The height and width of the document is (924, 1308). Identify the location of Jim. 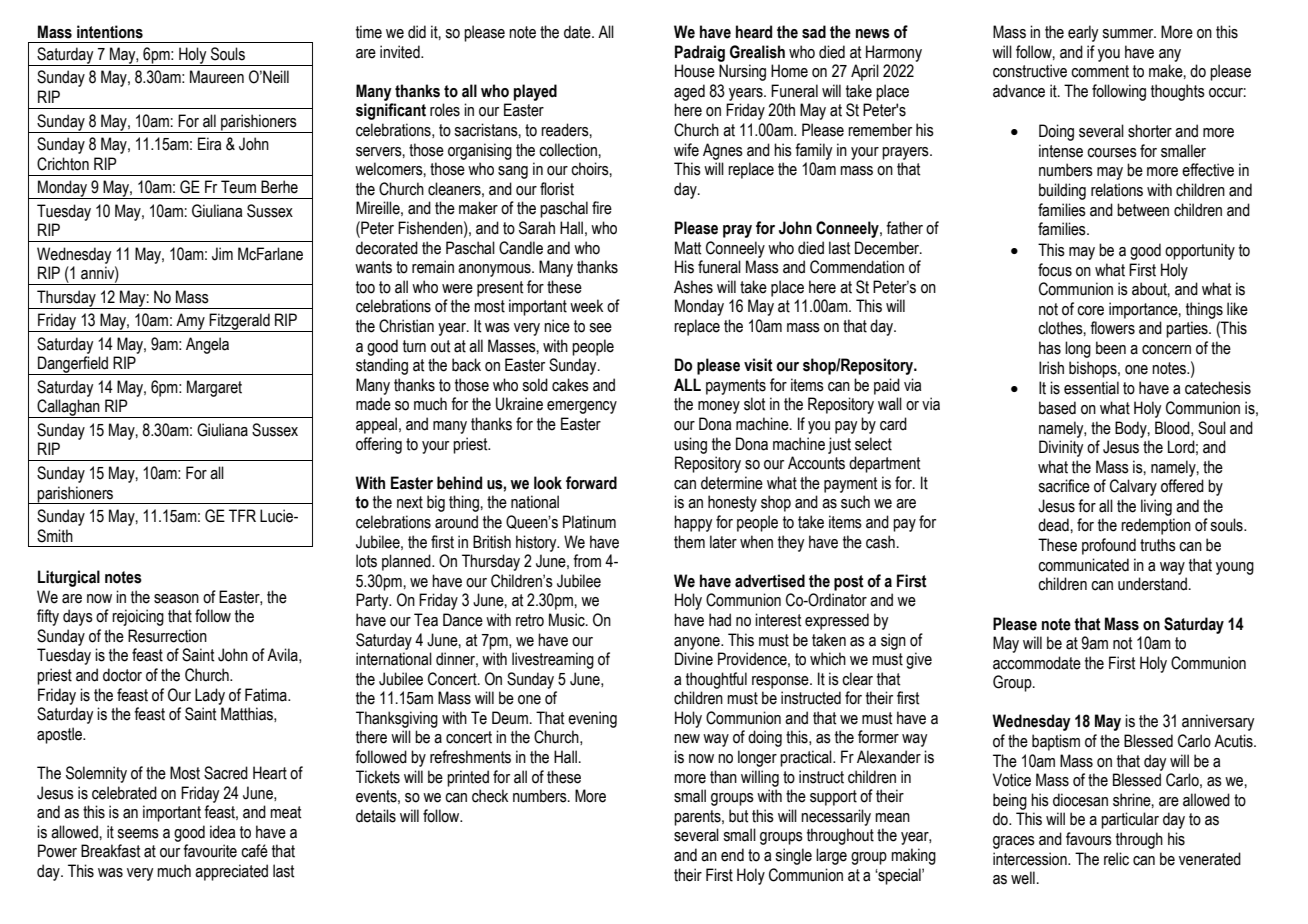
(222, 254).
